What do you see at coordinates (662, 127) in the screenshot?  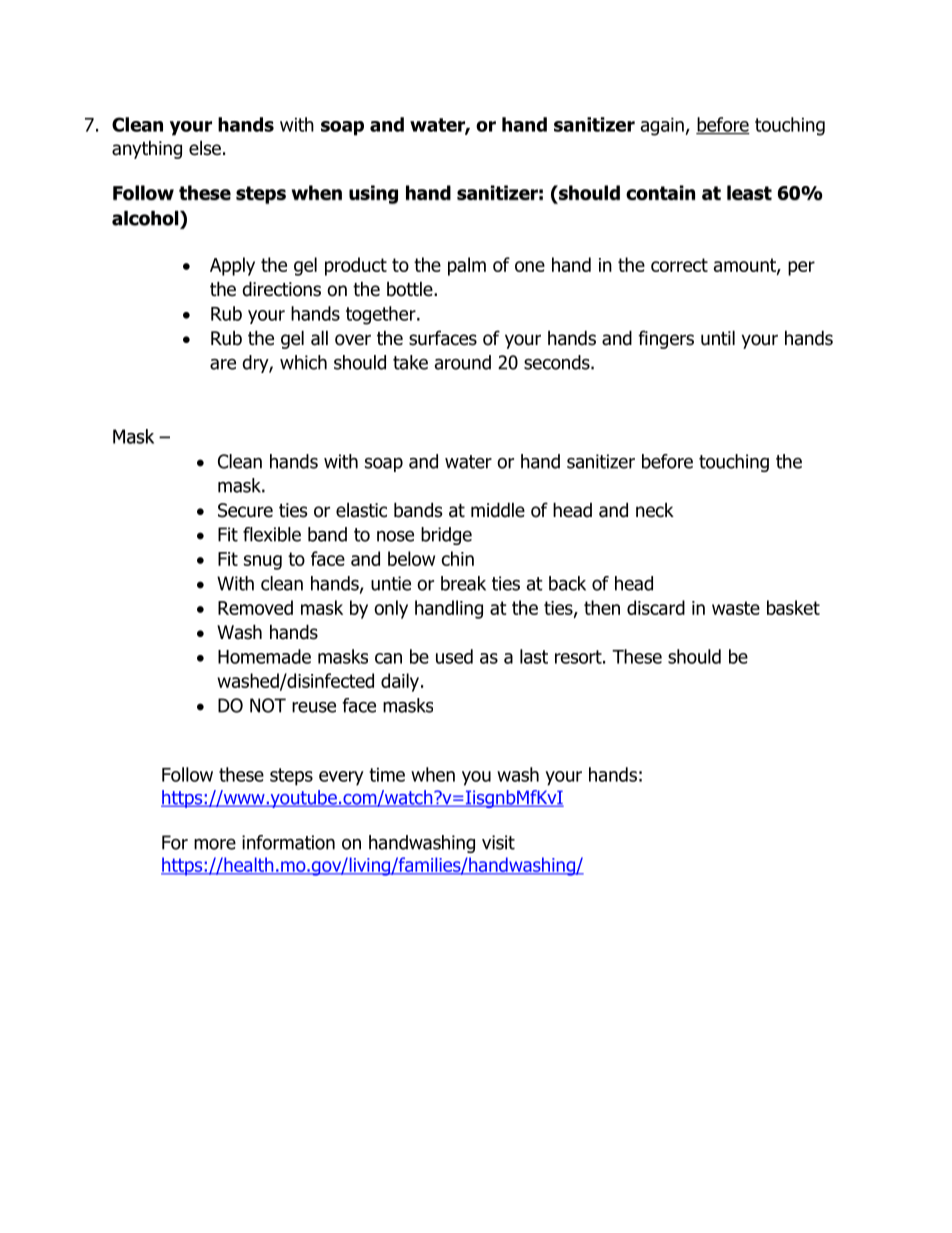 I see `again` at bounding box center [662, 127].
